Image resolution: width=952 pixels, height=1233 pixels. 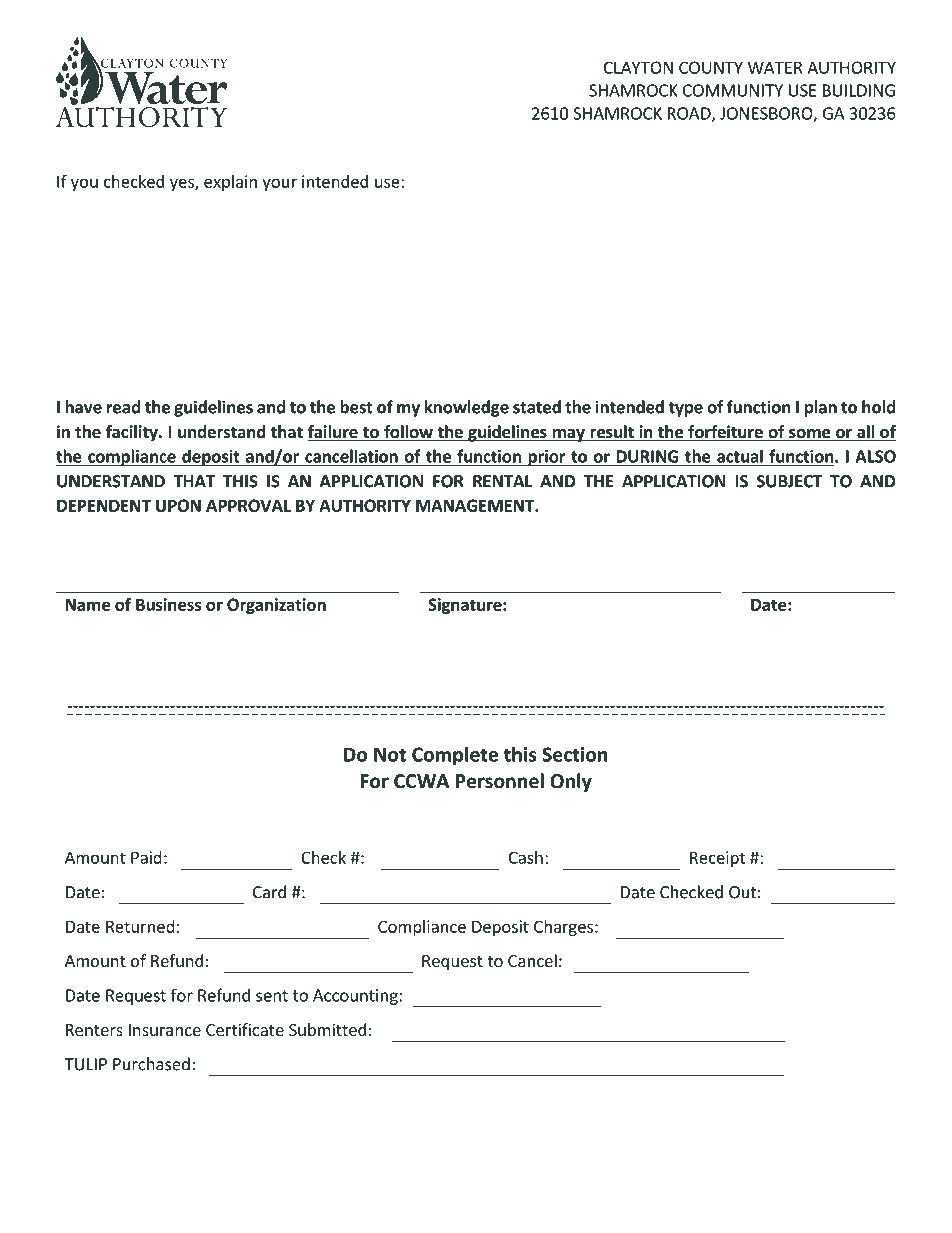 I want to click on plan, so click(x=821, y=408).
